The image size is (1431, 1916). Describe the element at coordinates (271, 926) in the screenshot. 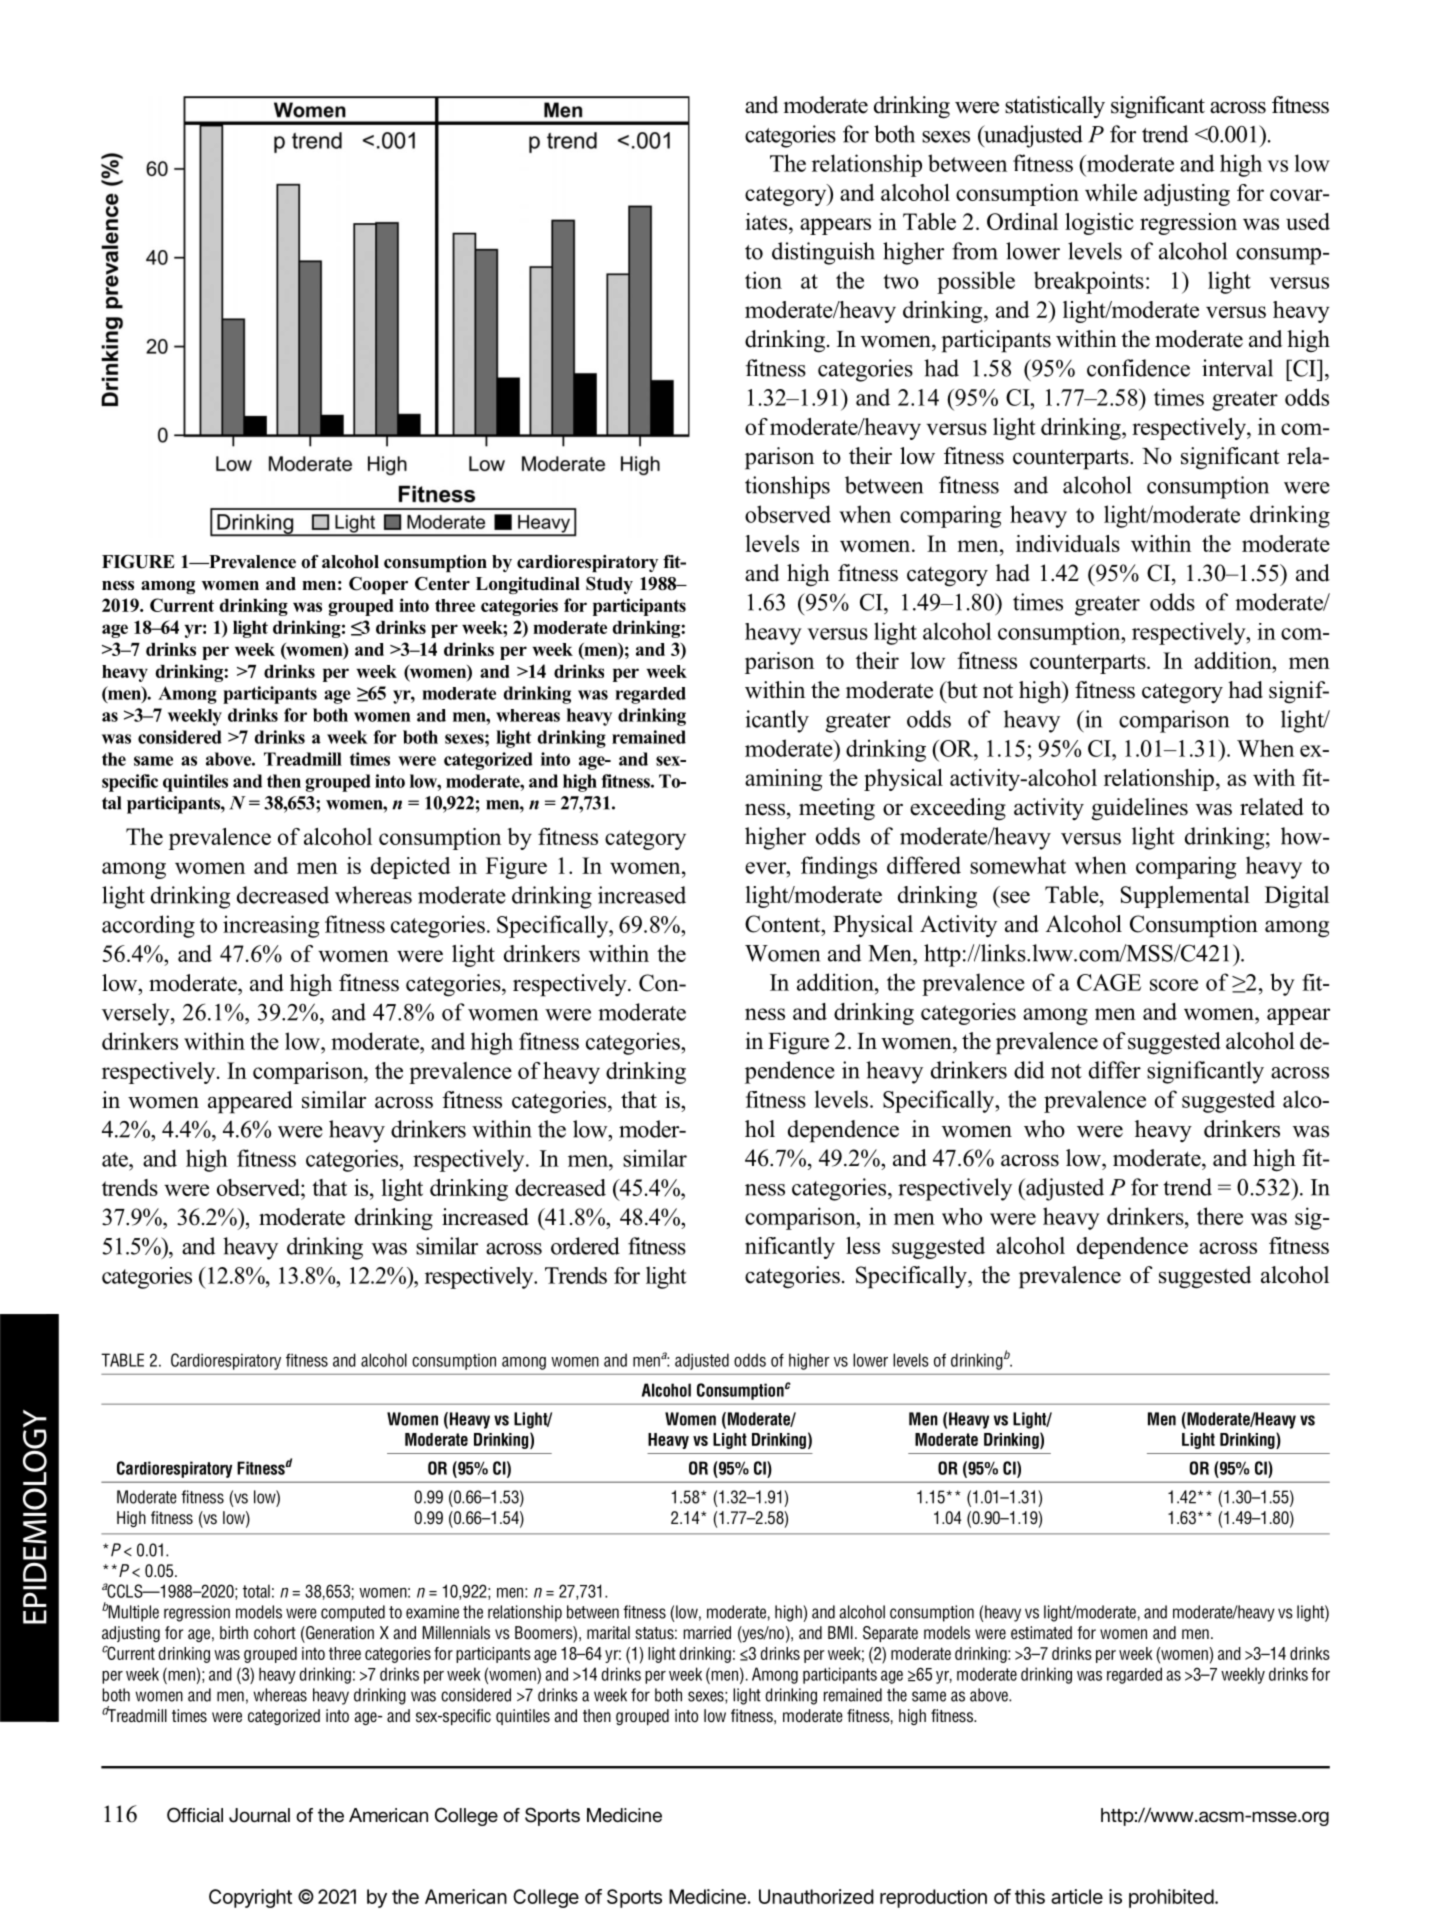

I see `increasing` at that location.
